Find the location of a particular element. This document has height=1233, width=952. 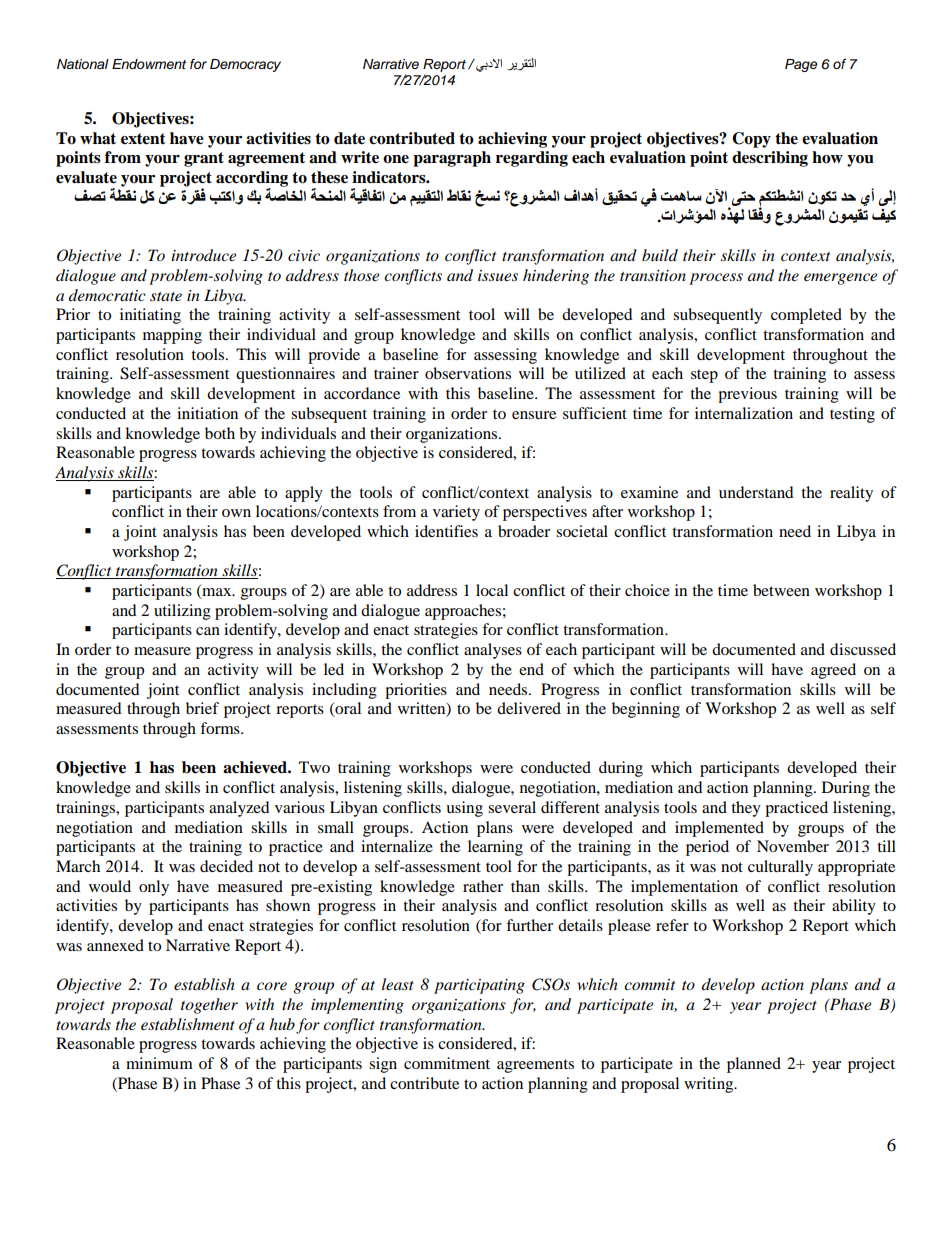

using is located at coordinates (464, 809).
